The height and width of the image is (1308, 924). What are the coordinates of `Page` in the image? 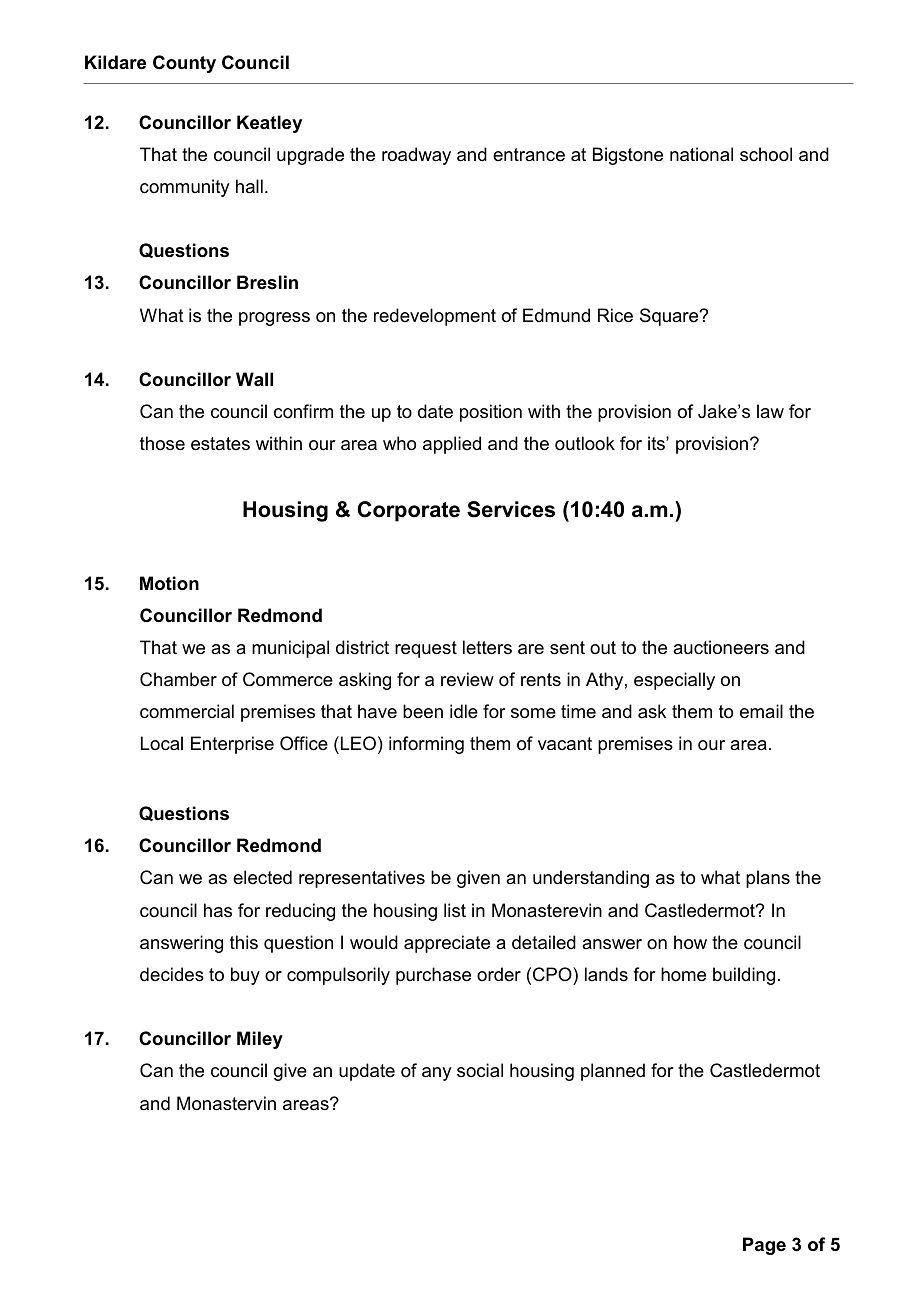 It's located at (764, 1246).
